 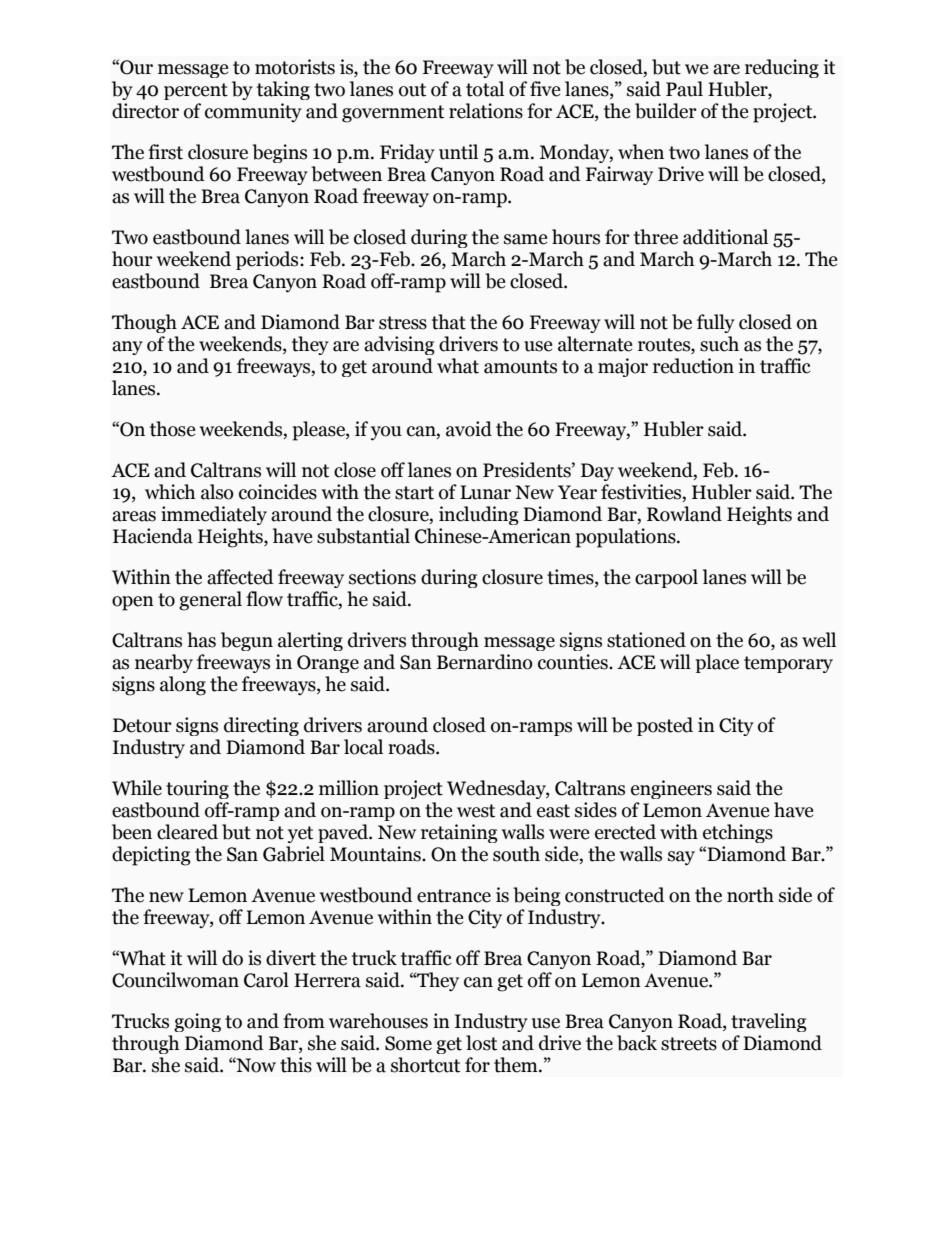 I want to click on lost, so click(x=481, y=1043).
